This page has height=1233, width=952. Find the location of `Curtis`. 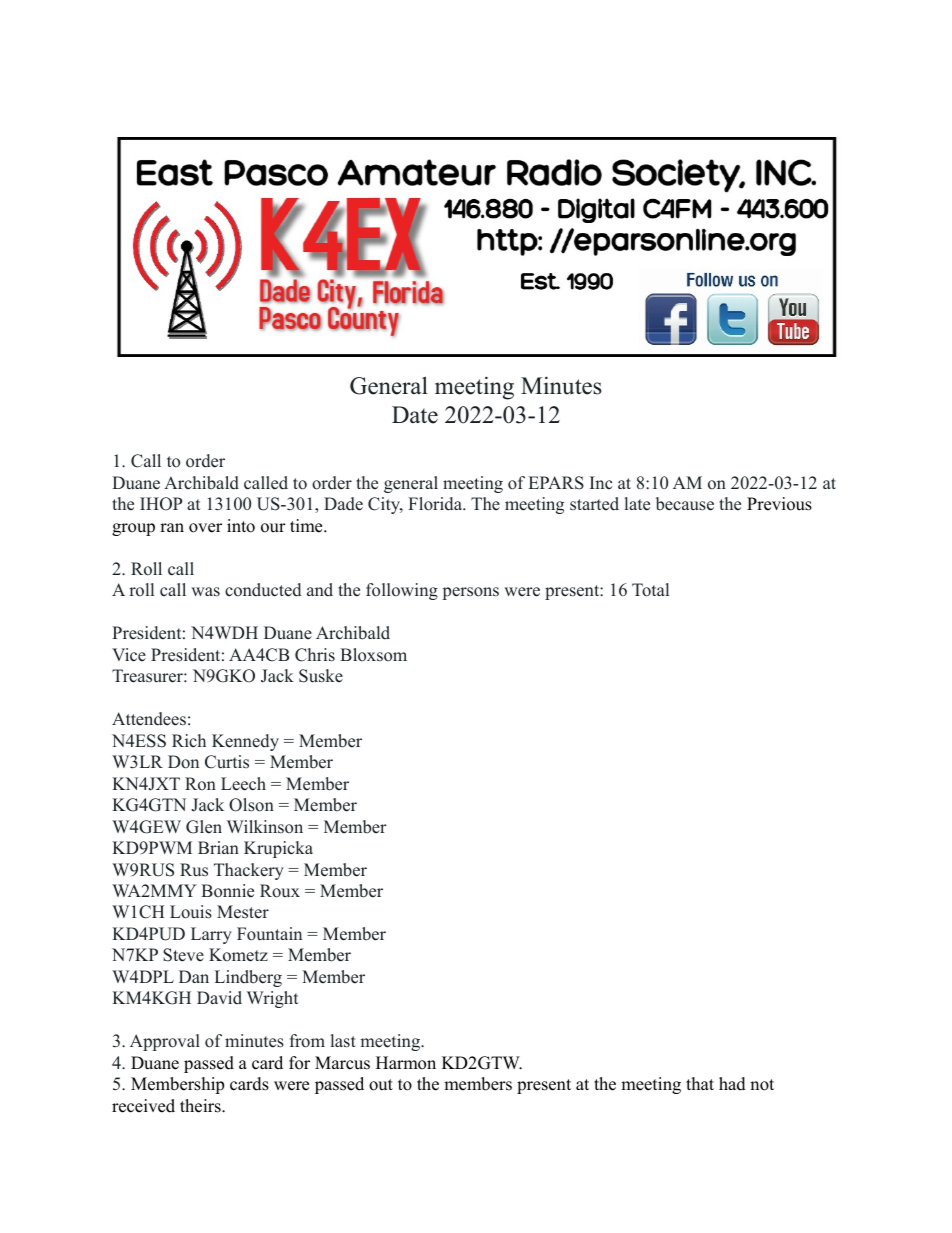

Curtis is located at coordinates (227, 762).
